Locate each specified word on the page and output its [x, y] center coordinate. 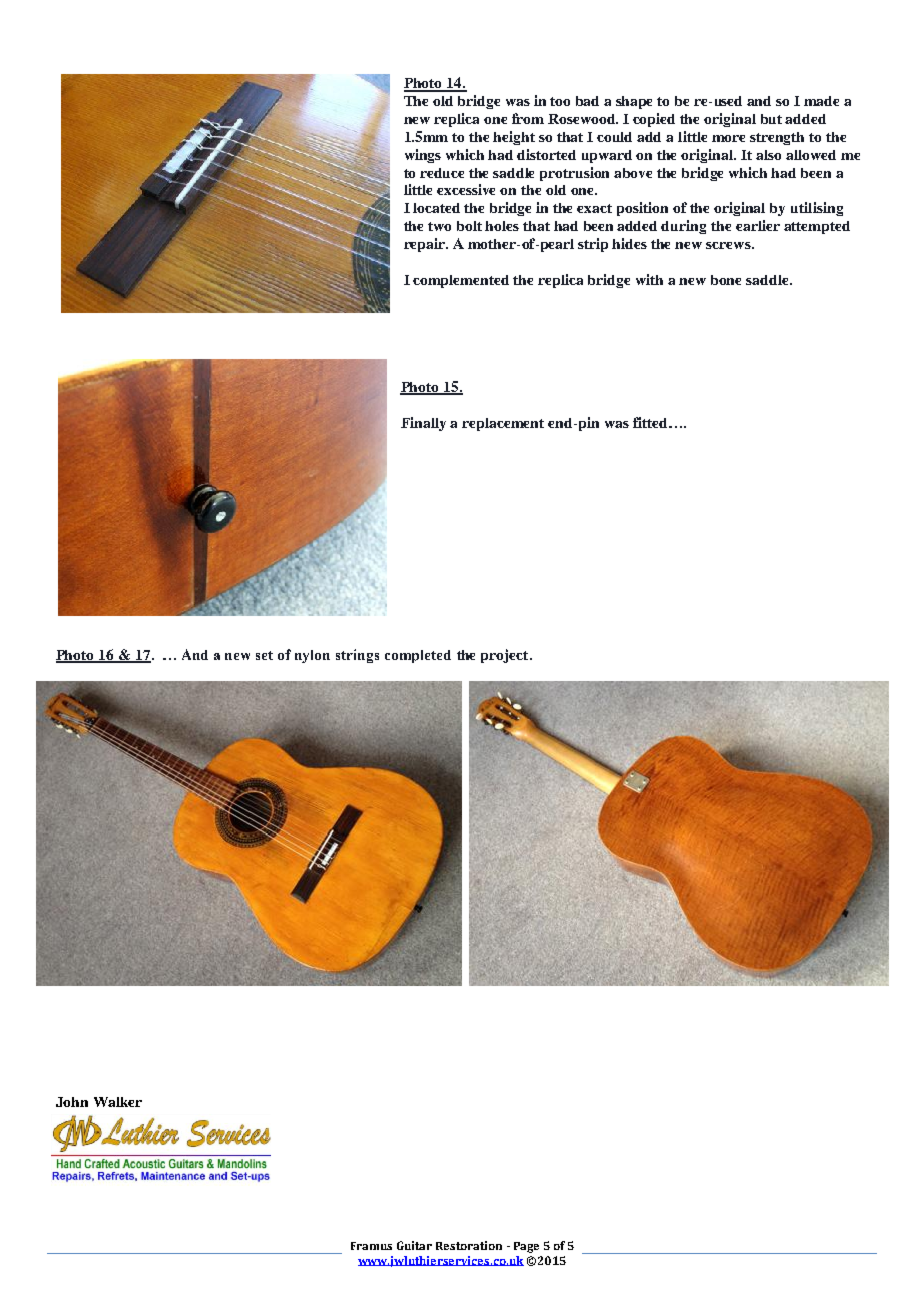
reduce [442, 173]
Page [526, 1247]
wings [423, 156]
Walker [118, 1102]
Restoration [469, 1245]
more [728, 138]
